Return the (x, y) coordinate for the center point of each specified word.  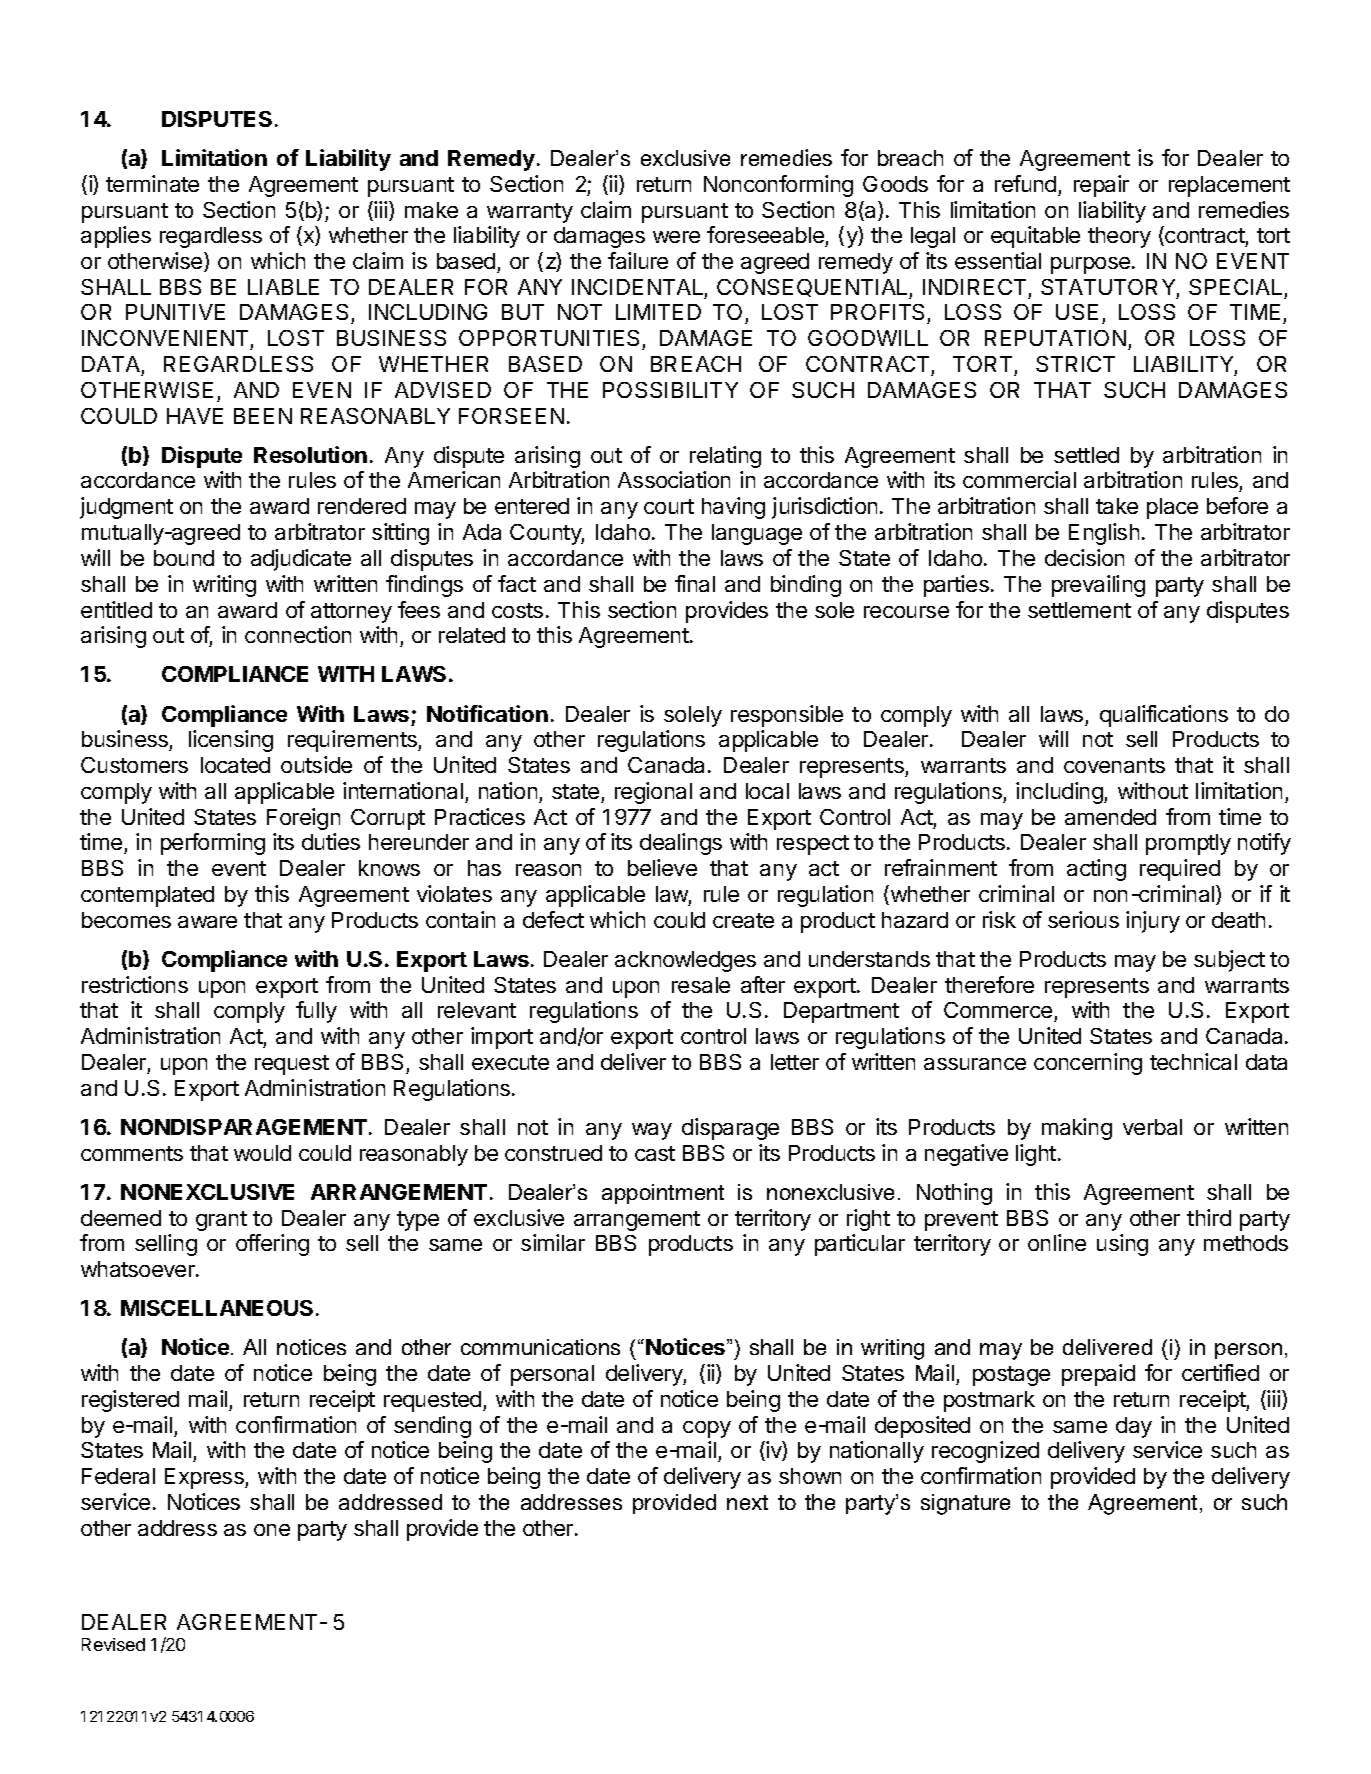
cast (655, 1153)
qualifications (1164, 716)
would (262, 1153)
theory (1119, 237)
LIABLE (283, 287)
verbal (1152, 1127)
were (676, 237)
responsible (787, 716)
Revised (113, 1644)
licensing (231, 741)
